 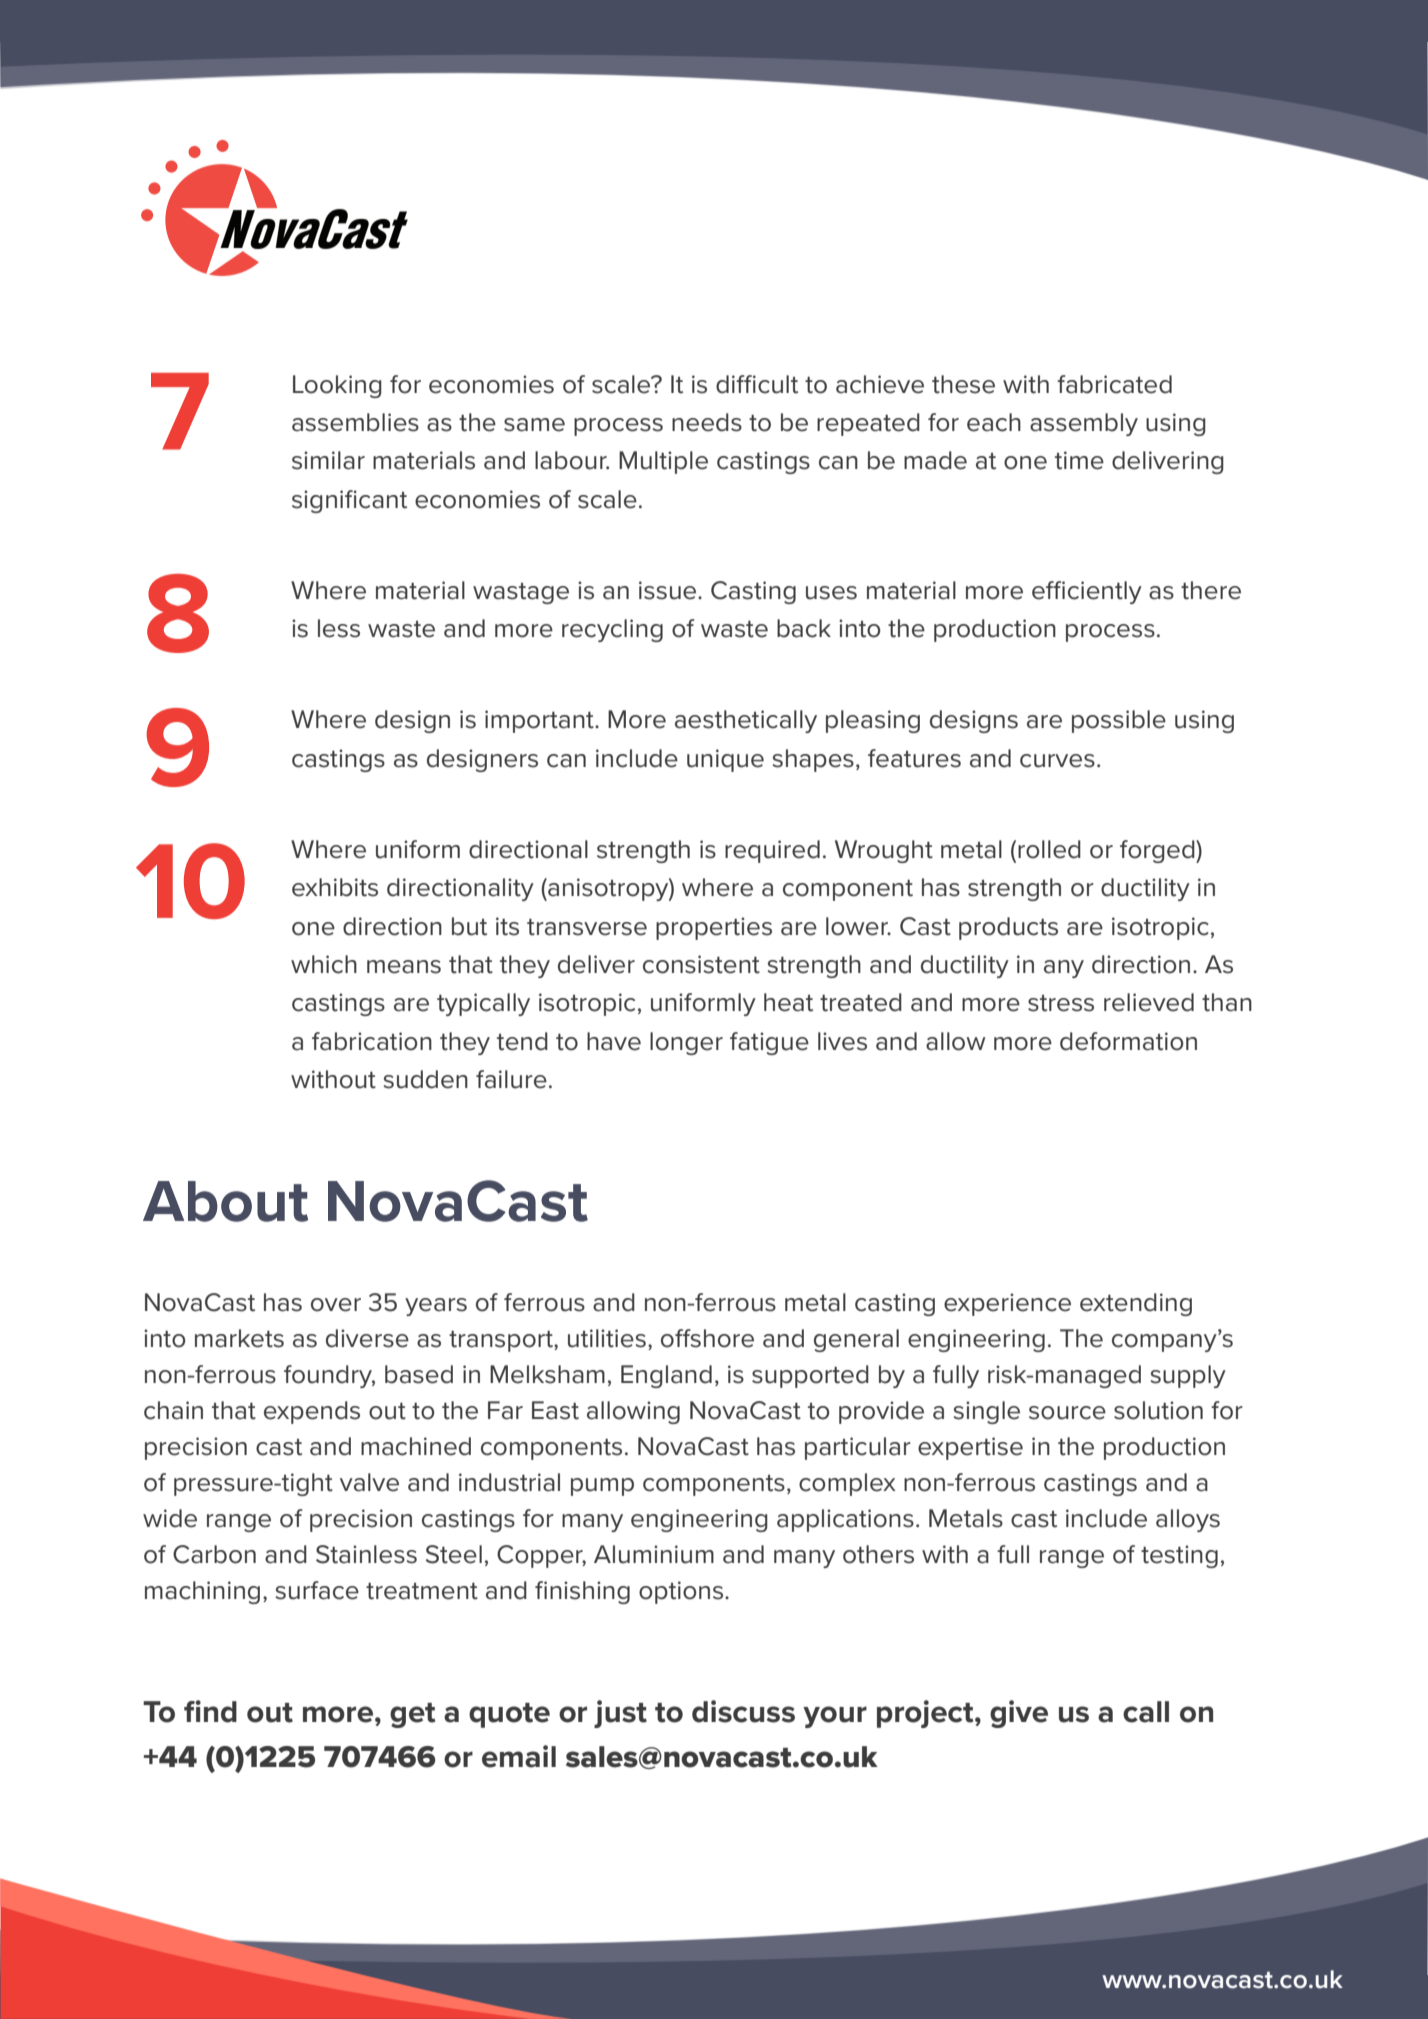 I want to click on over, so click(x=336, y=1305).
